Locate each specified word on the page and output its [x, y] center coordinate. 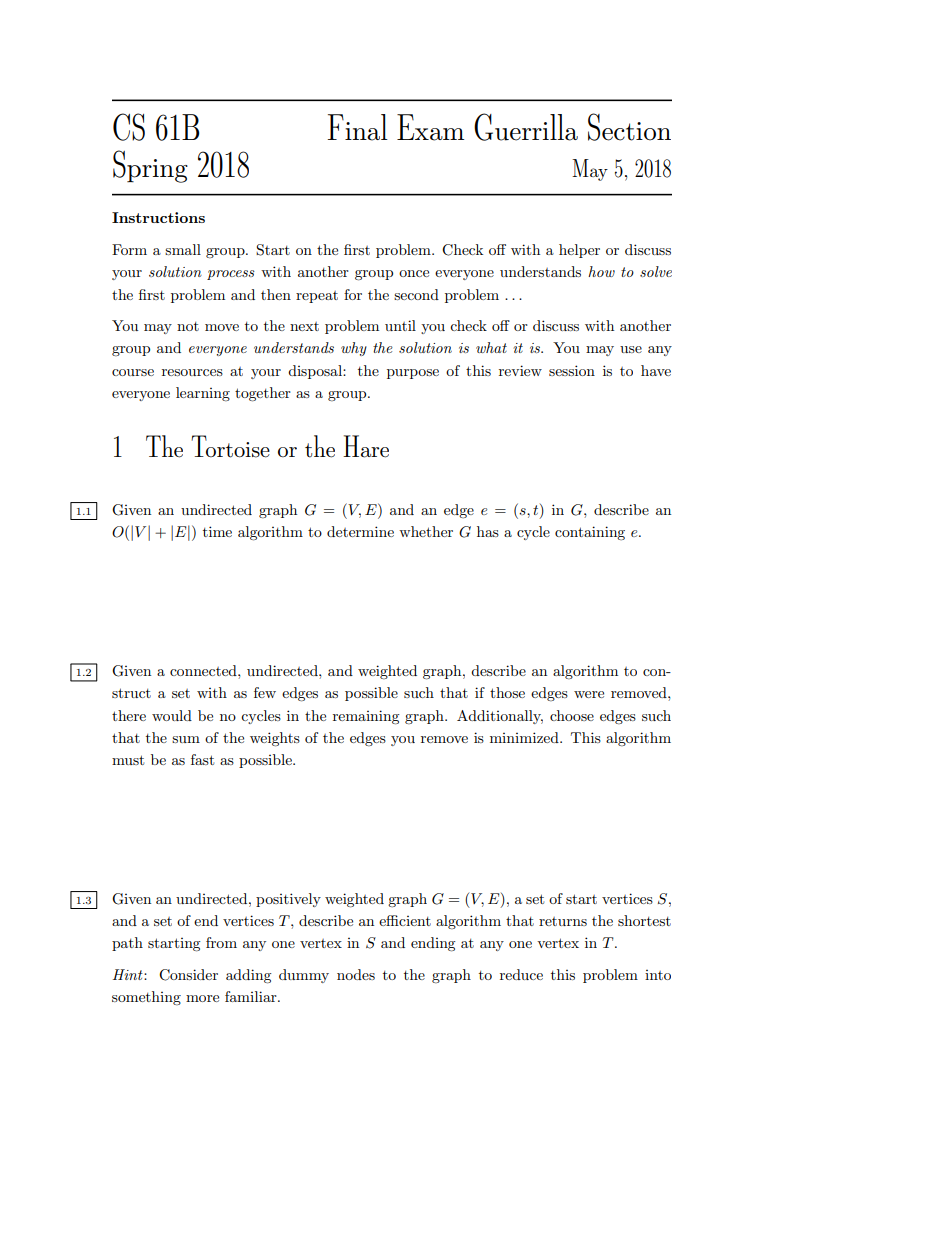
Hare [366, 446]
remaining [366, 717]
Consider [188, 975]
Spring [150, 166]
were [589, 694]
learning [203, 394]
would [172, 715]
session [572, 370]
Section [629, 127]
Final [358, 127]
